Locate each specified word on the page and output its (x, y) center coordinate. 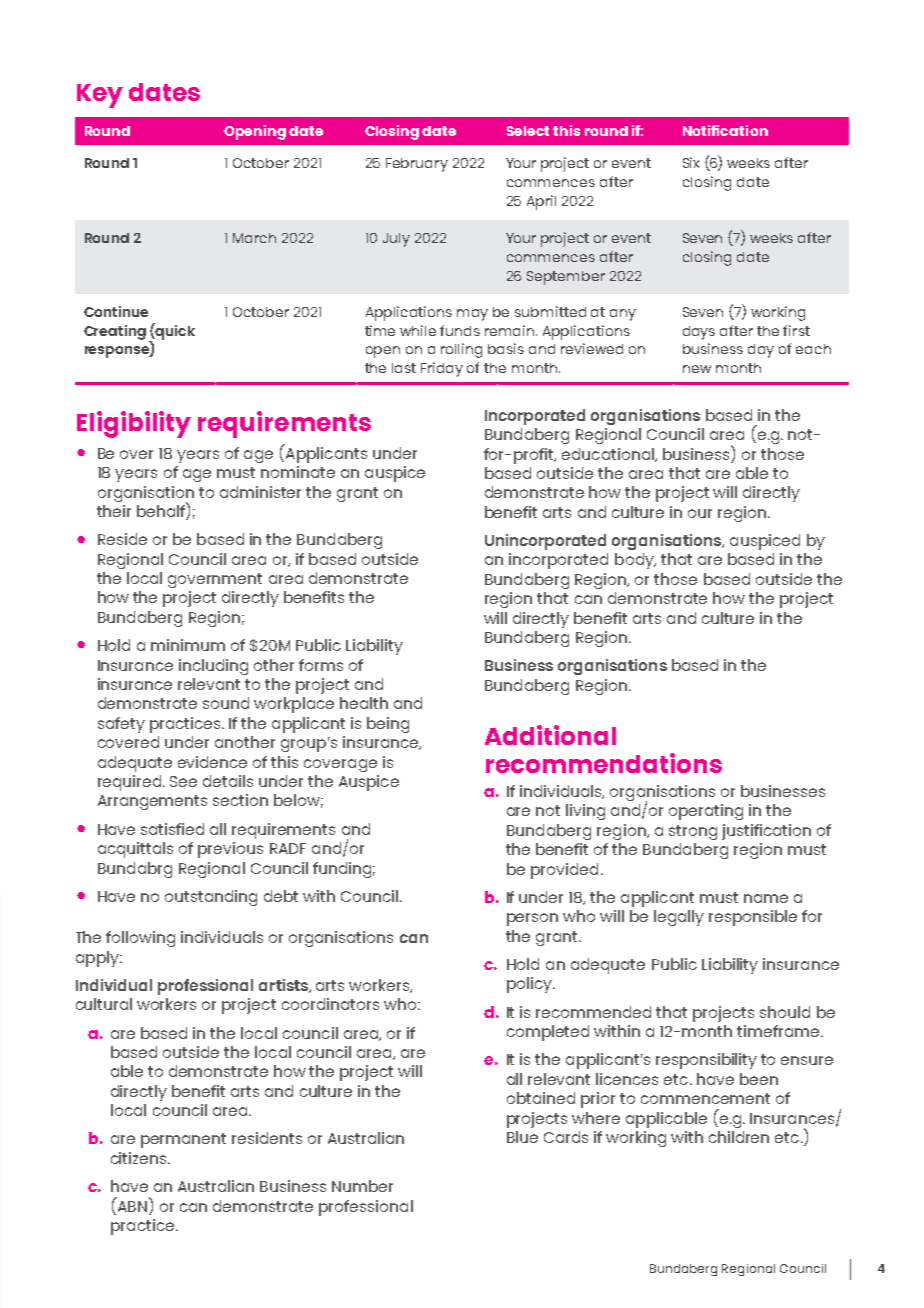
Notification (725, 130)
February (417, 165)
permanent (183, 1140)
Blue (522, 1137)
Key (100, 96)
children (739, 1137)
